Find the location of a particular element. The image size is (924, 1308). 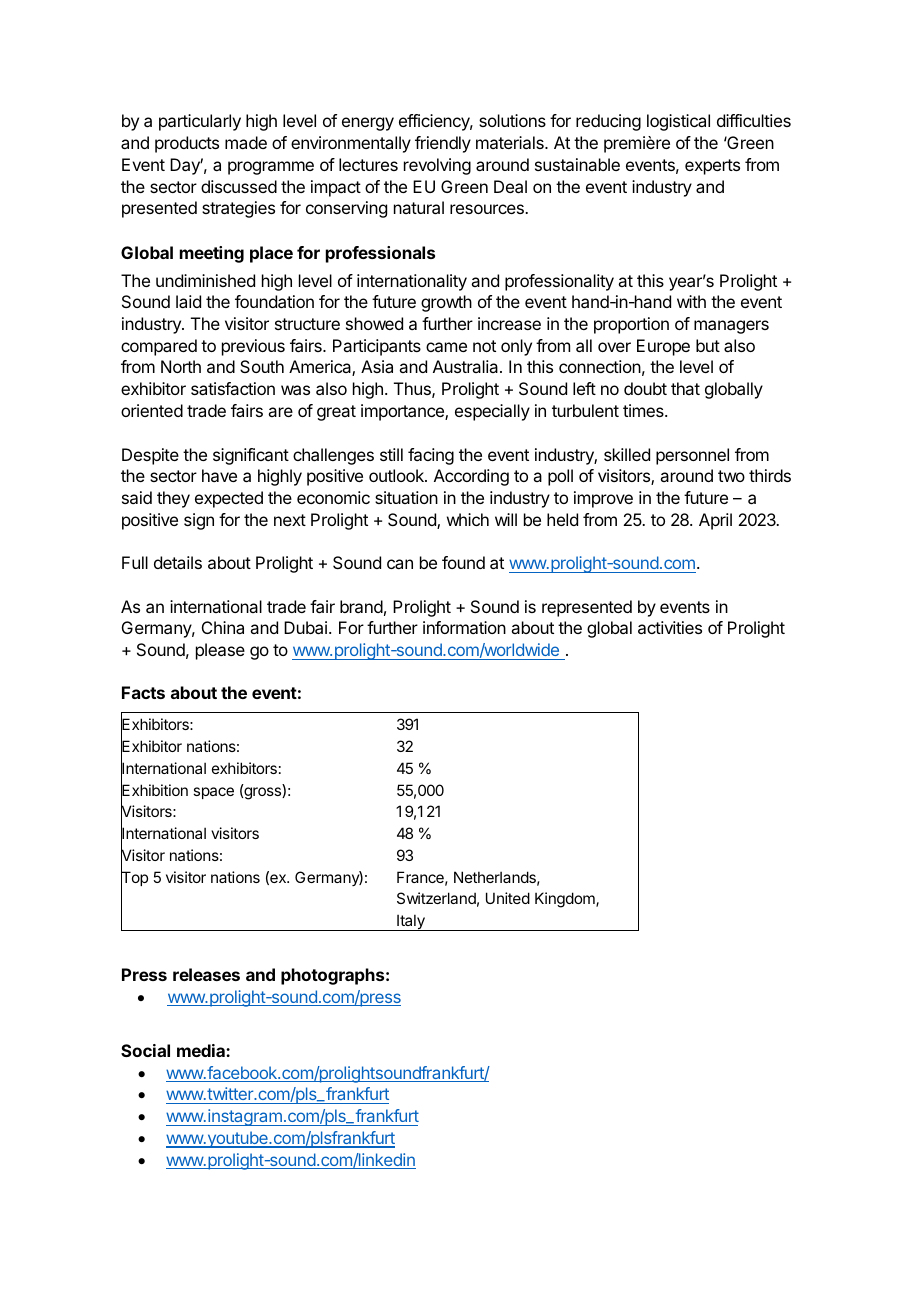

media is located at coordinates (202, 1050).
